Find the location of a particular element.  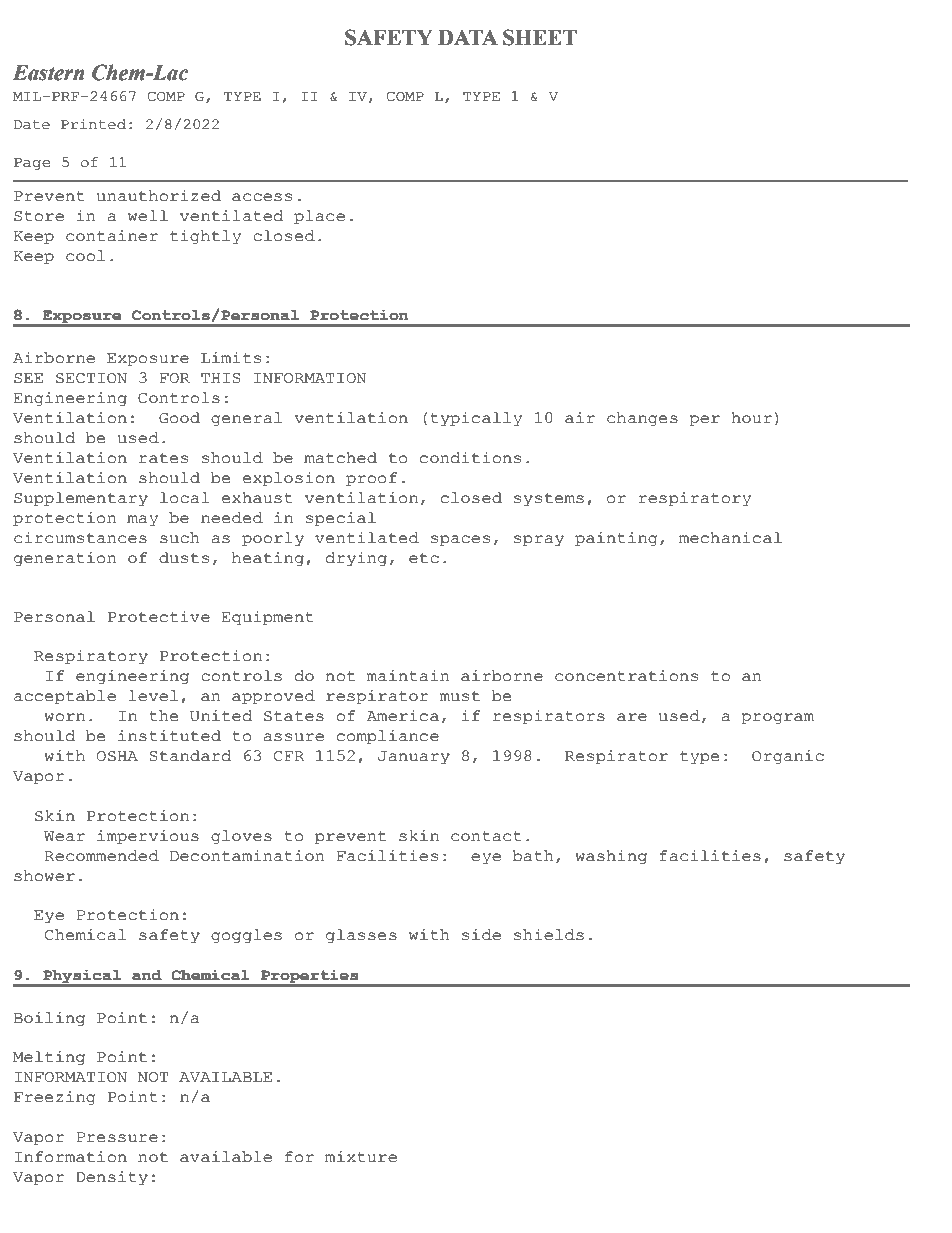

mixture is located at coordinates (361, 1157).
